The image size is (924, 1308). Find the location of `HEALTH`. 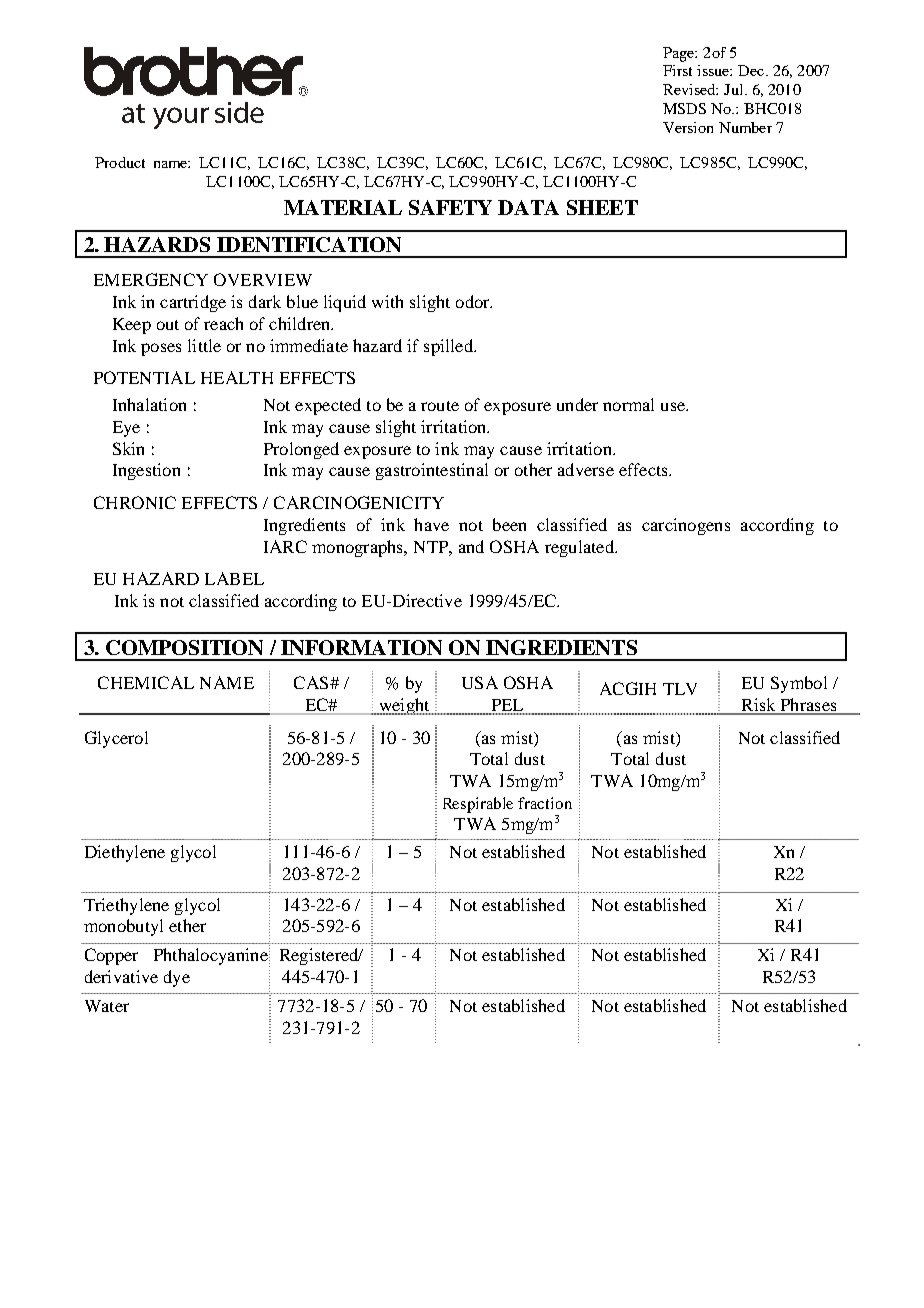

HEALTH is located at coordinates (237, 377).
